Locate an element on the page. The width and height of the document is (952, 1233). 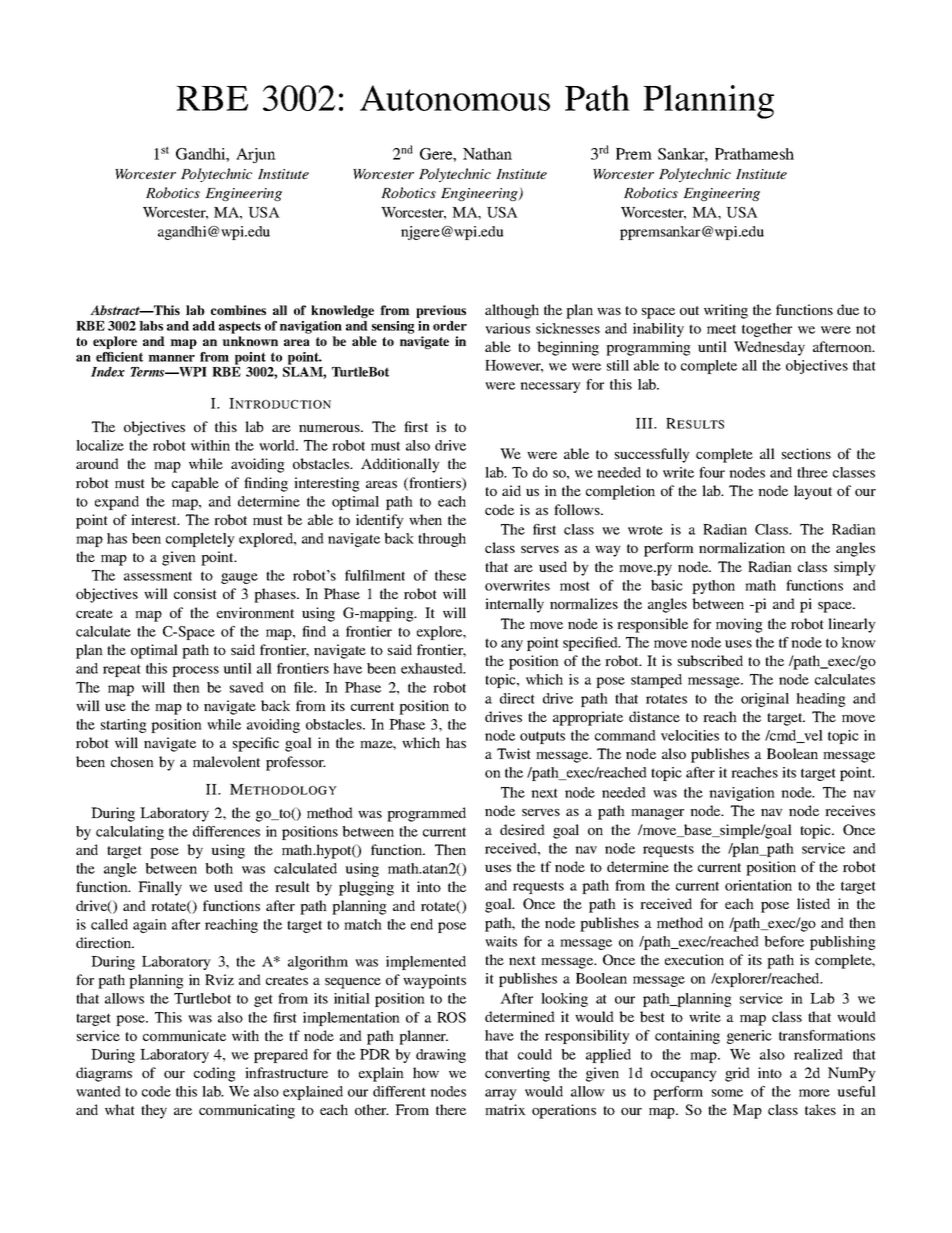
malevolent is located at coordinates (226, 761).
